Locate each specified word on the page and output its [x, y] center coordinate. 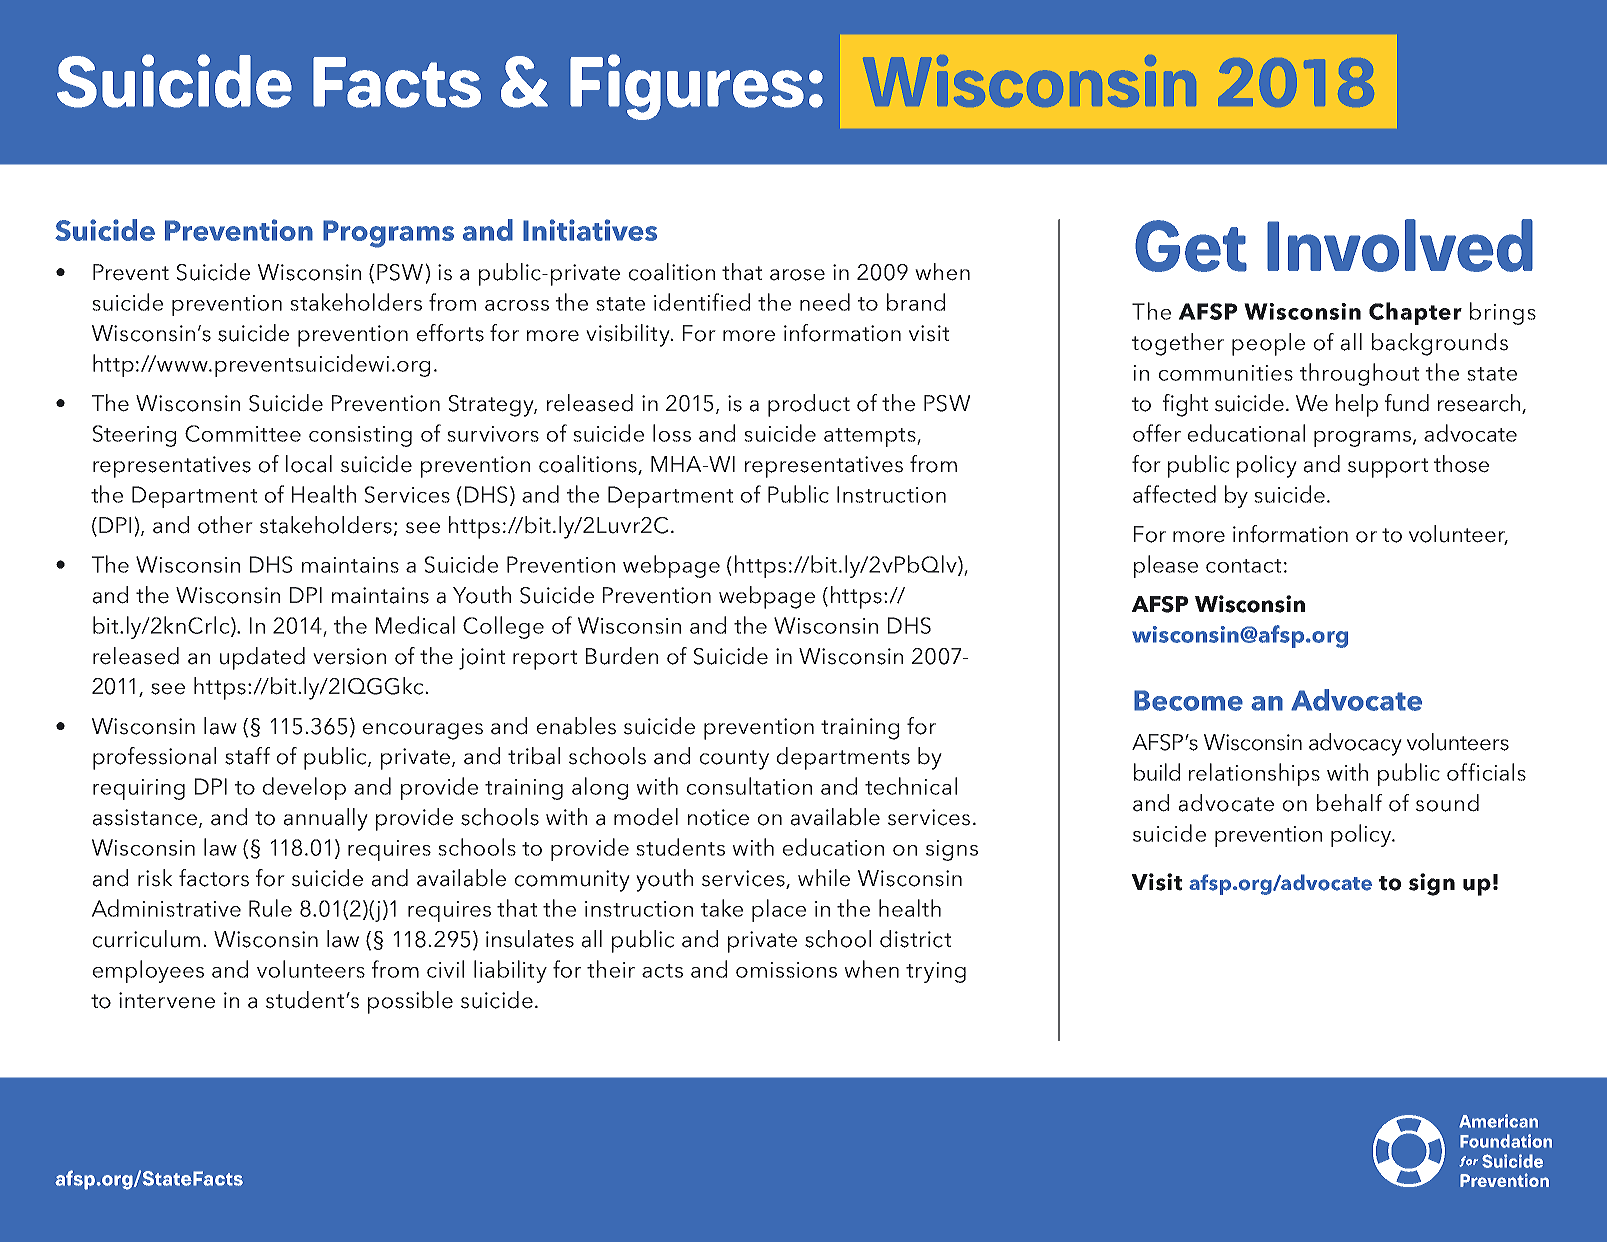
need [825, 302]
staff [247, 756]
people [1268, 344]
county [734, 760]
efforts [450, 333]
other [225, 525]
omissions [786, 970]
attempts [871, 437]
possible [410, 1002]
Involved [1400, 245]
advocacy [1355, 744]
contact [1243, 566]
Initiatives [590, 230]
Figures [687, 87]
